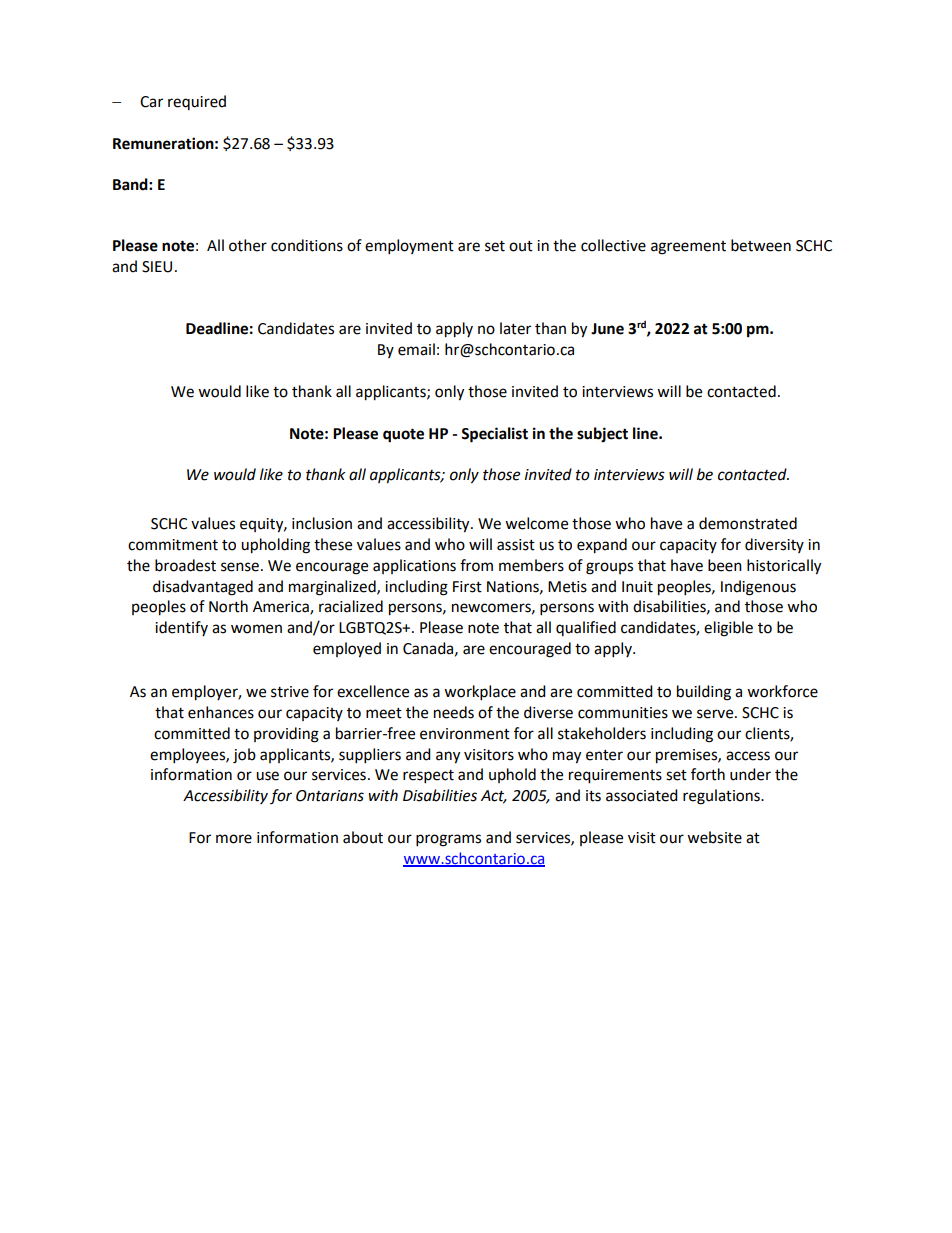  I want to click on later, so click(515, 328).
